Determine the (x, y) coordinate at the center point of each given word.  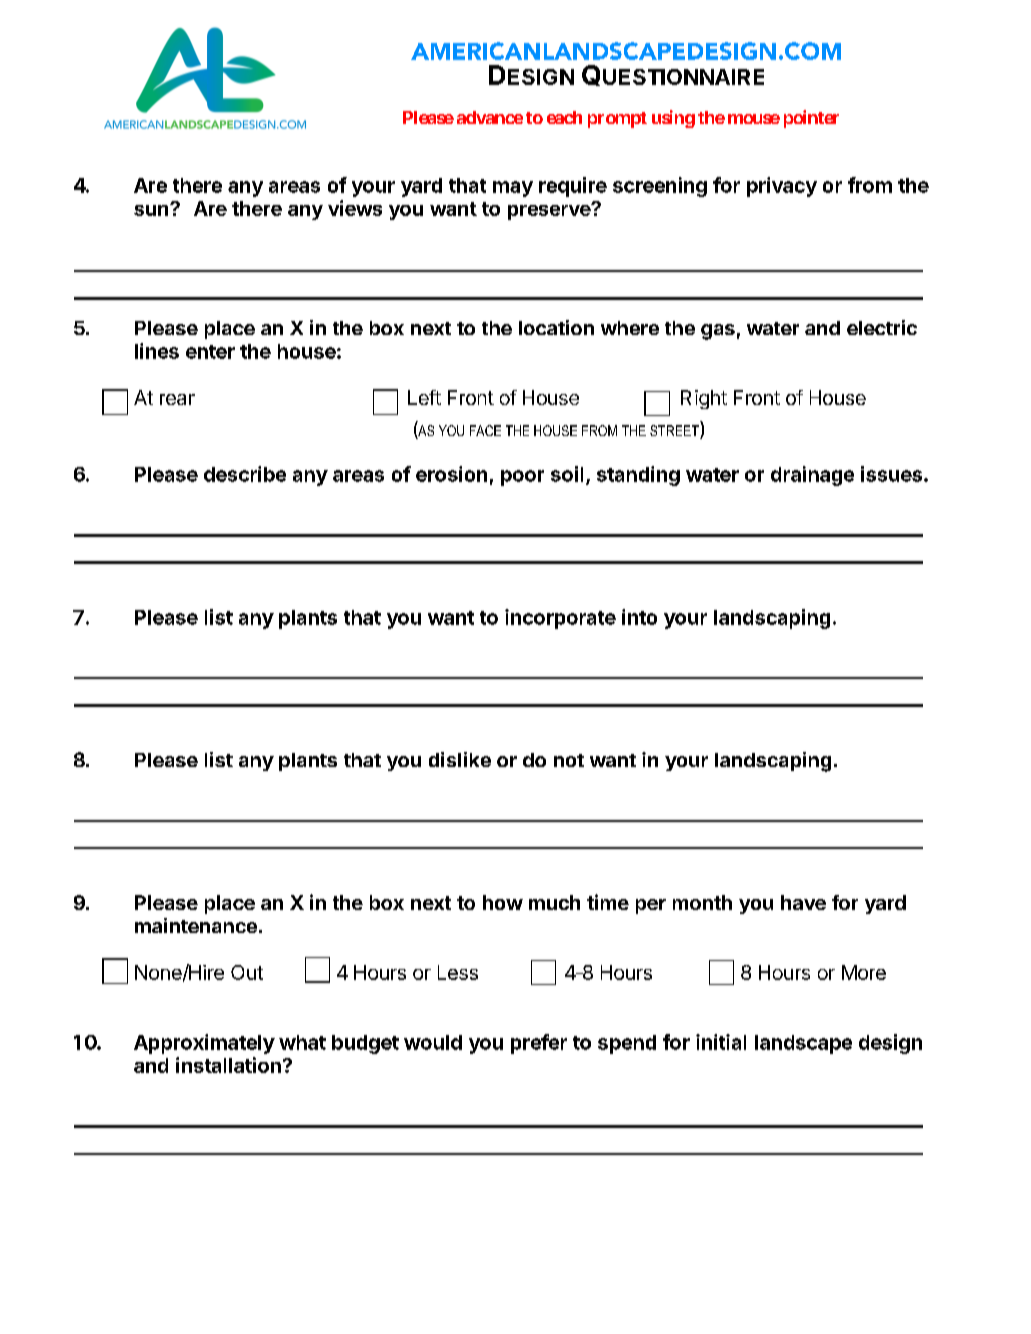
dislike (460, 759)
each (564, 117)
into (639, 617)
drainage (812, 476)
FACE (485, 430)
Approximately (204, 1044)
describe (245, 474)
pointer (811, 119)
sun (152, 210)
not (569, 760)
